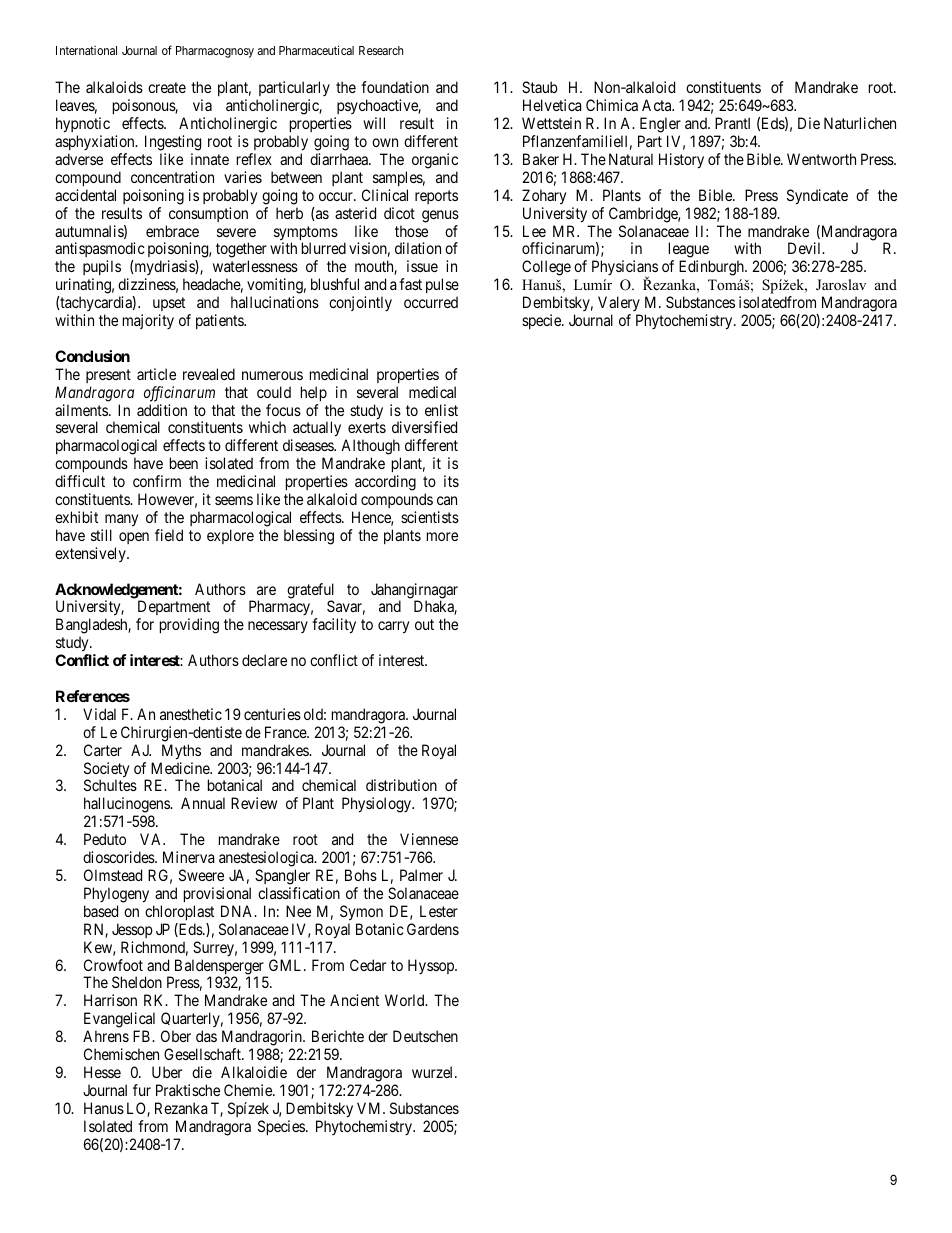 The width and height of the image is (952, 1233). What do you see at coordinates (442, 536) in the image?
I see `more` at bounding box center [442, 536].
